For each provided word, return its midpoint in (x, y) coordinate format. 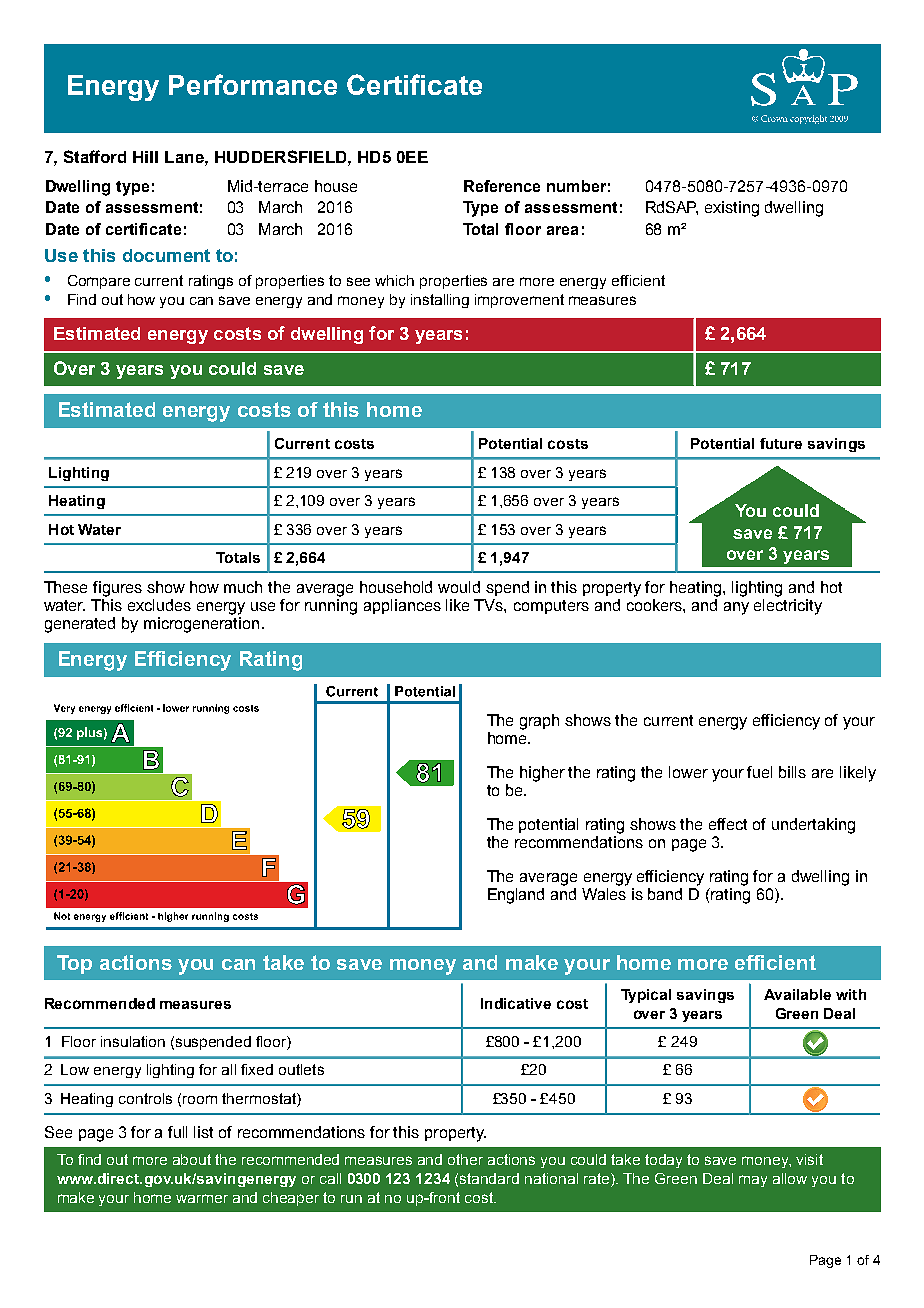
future (781, 443)
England (516, 896)
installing (440, 301)
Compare (99, 282)
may (753, 1181)
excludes (159, 605)
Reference (502, 186)
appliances (402, 606)
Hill (145, 157)
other (465, 1159)
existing (732, 209)
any (736, 608)
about (192, 1159)
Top (74, 964)
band (665, 894)
